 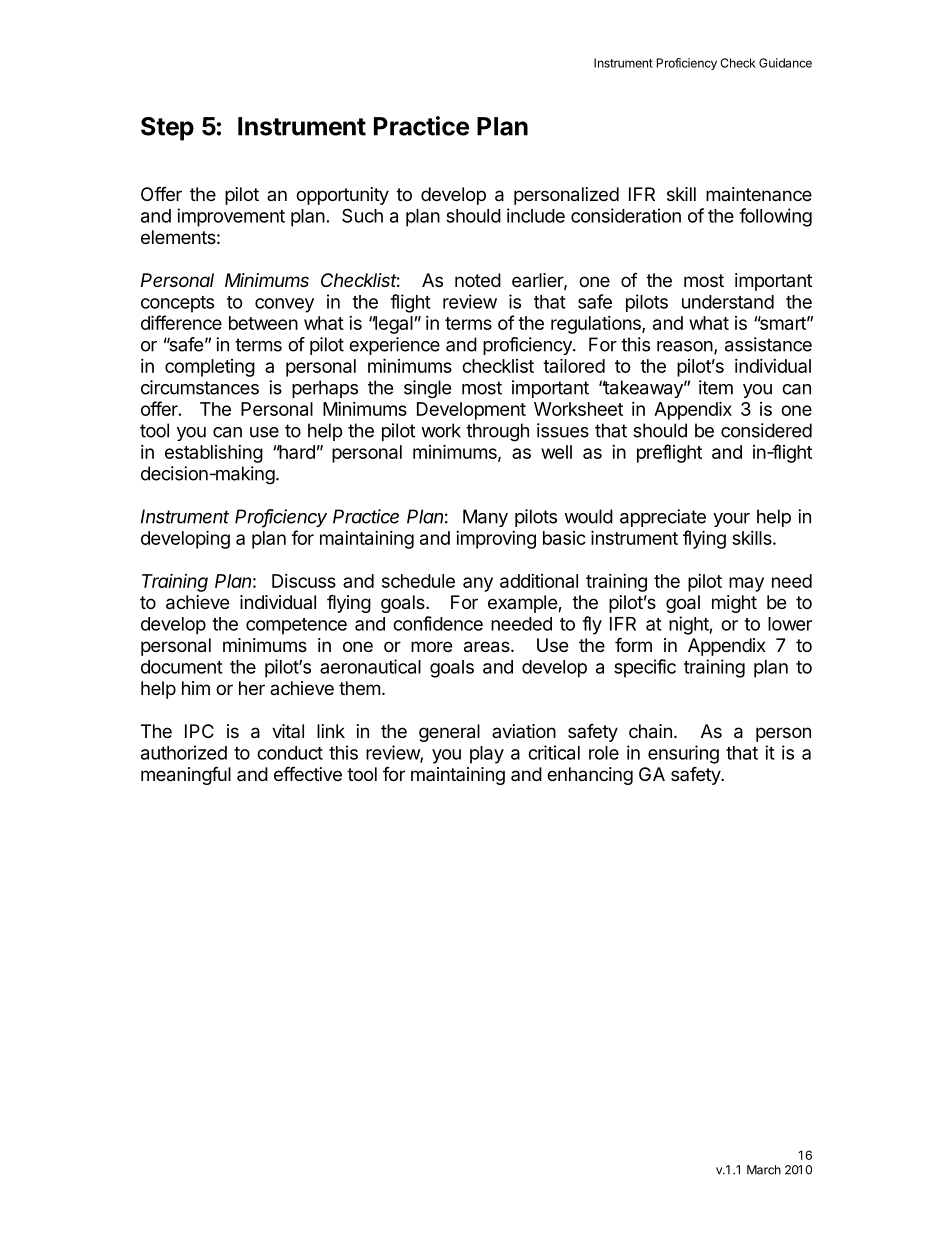 I want to click on establishing, so click(x=214, y=454).
